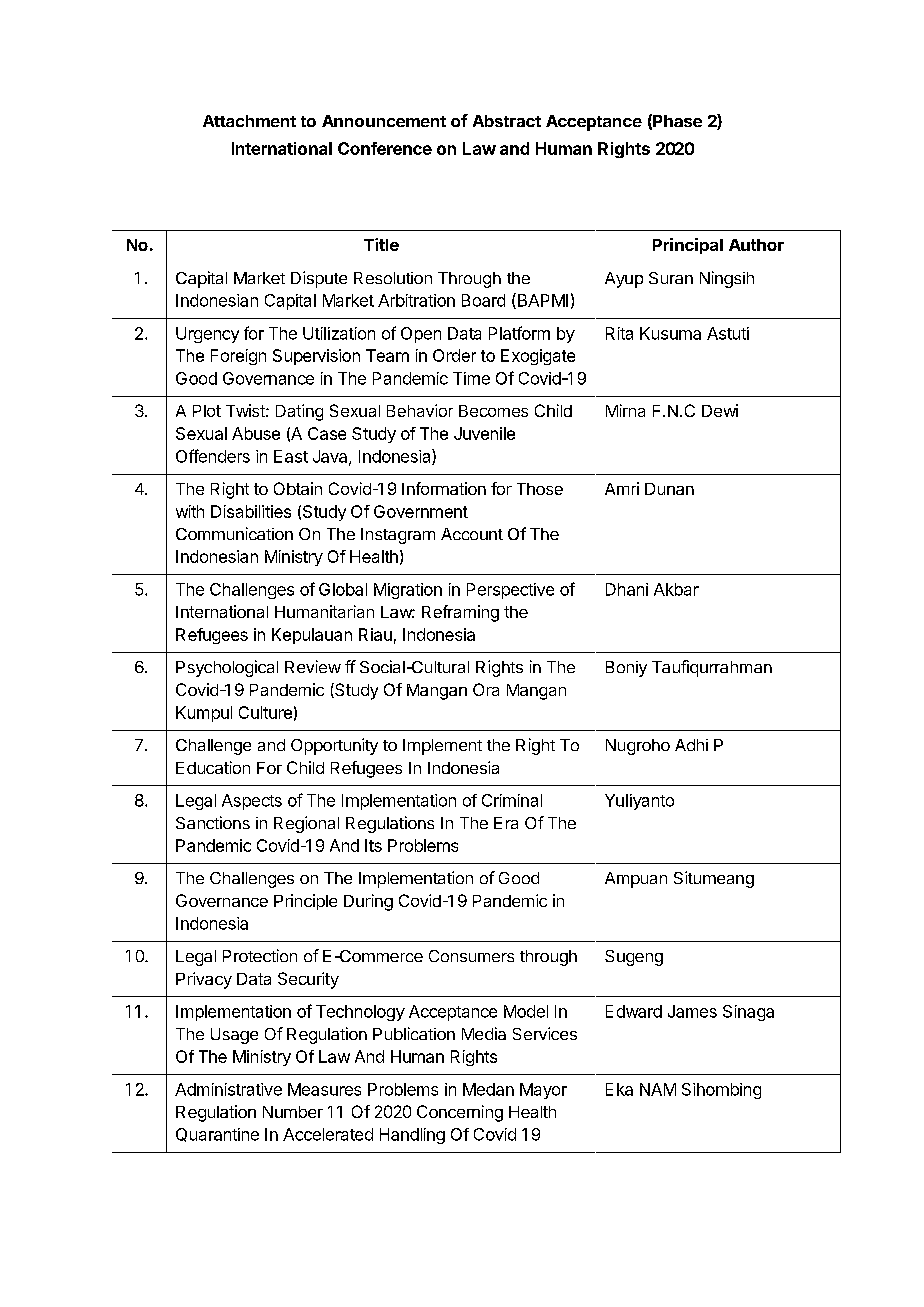 Image resolution: width=924 pixels, height=1307 pixels. What do you see at coordinates (249, 121) in the screenshot?
I see `Attachment` at bounding box center [249, 121].
